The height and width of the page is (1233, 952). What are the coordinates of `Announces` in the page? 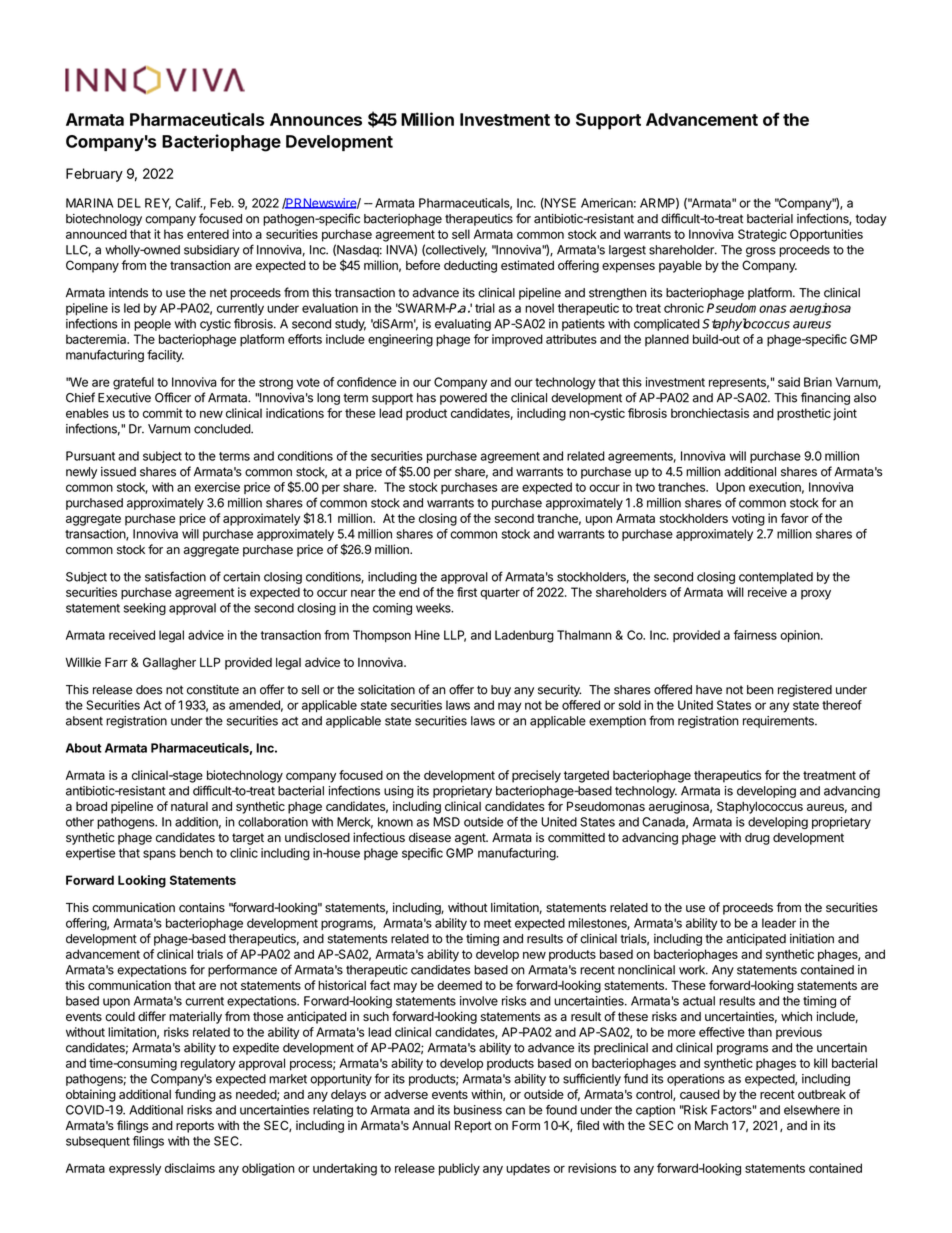 It's located at (316, 119).
